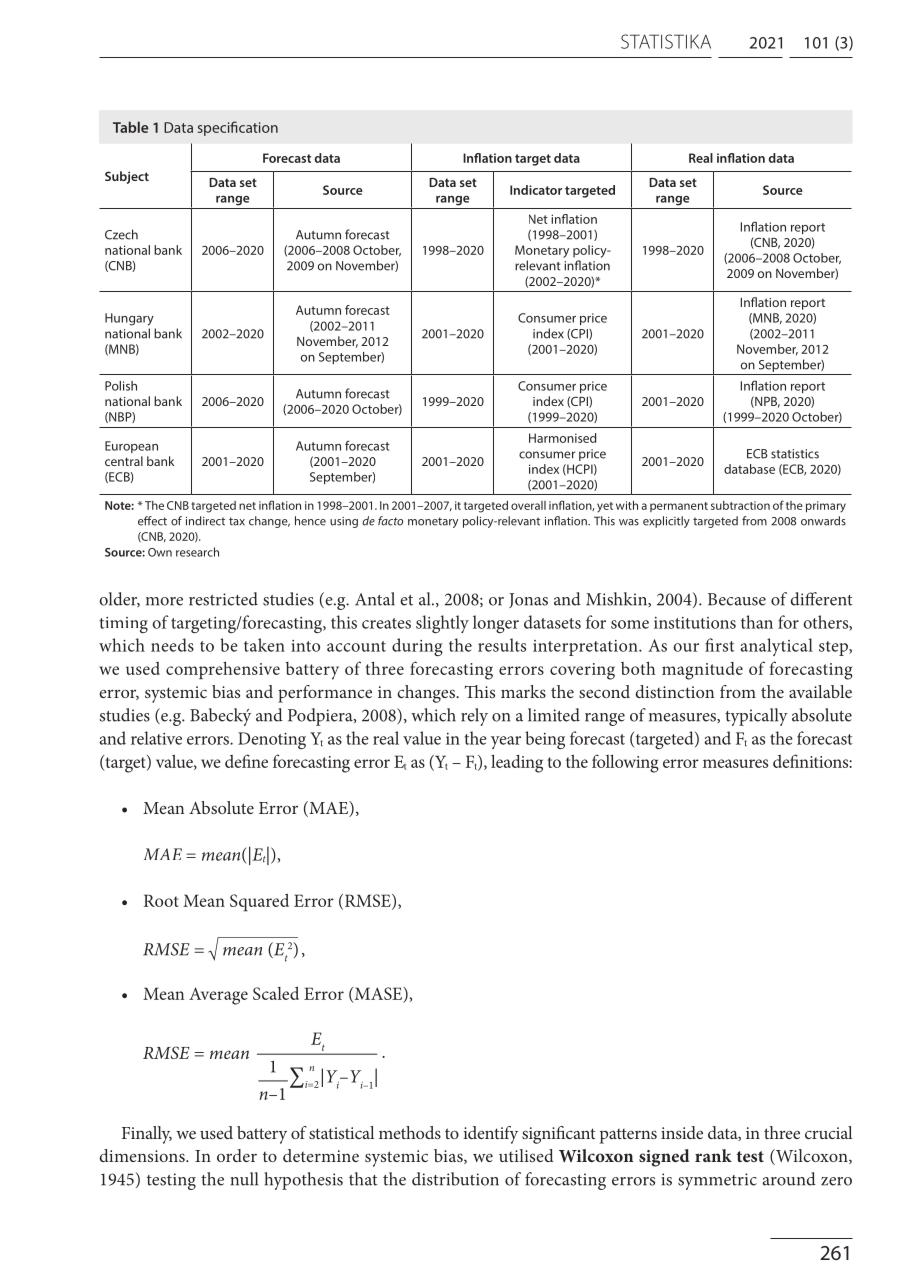  What do you see at coordinates (517, 763) in the document?
I see `leading` at bounding box center [517, 763].
